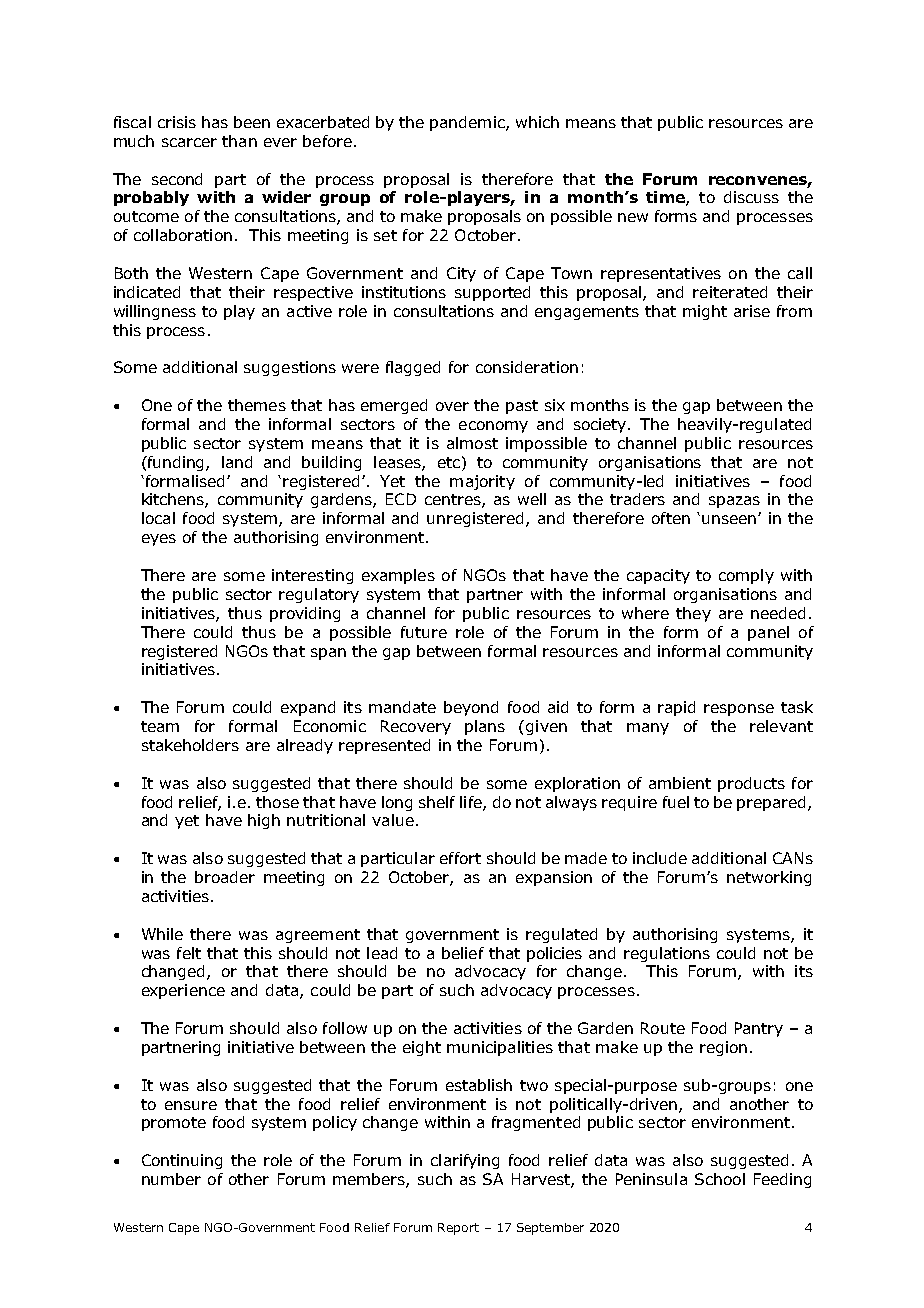 This page has height=1308, width=924. What do you see at coordinates (720, 1179) in the page?
I see `School` at bounding box center [720, 1179].
